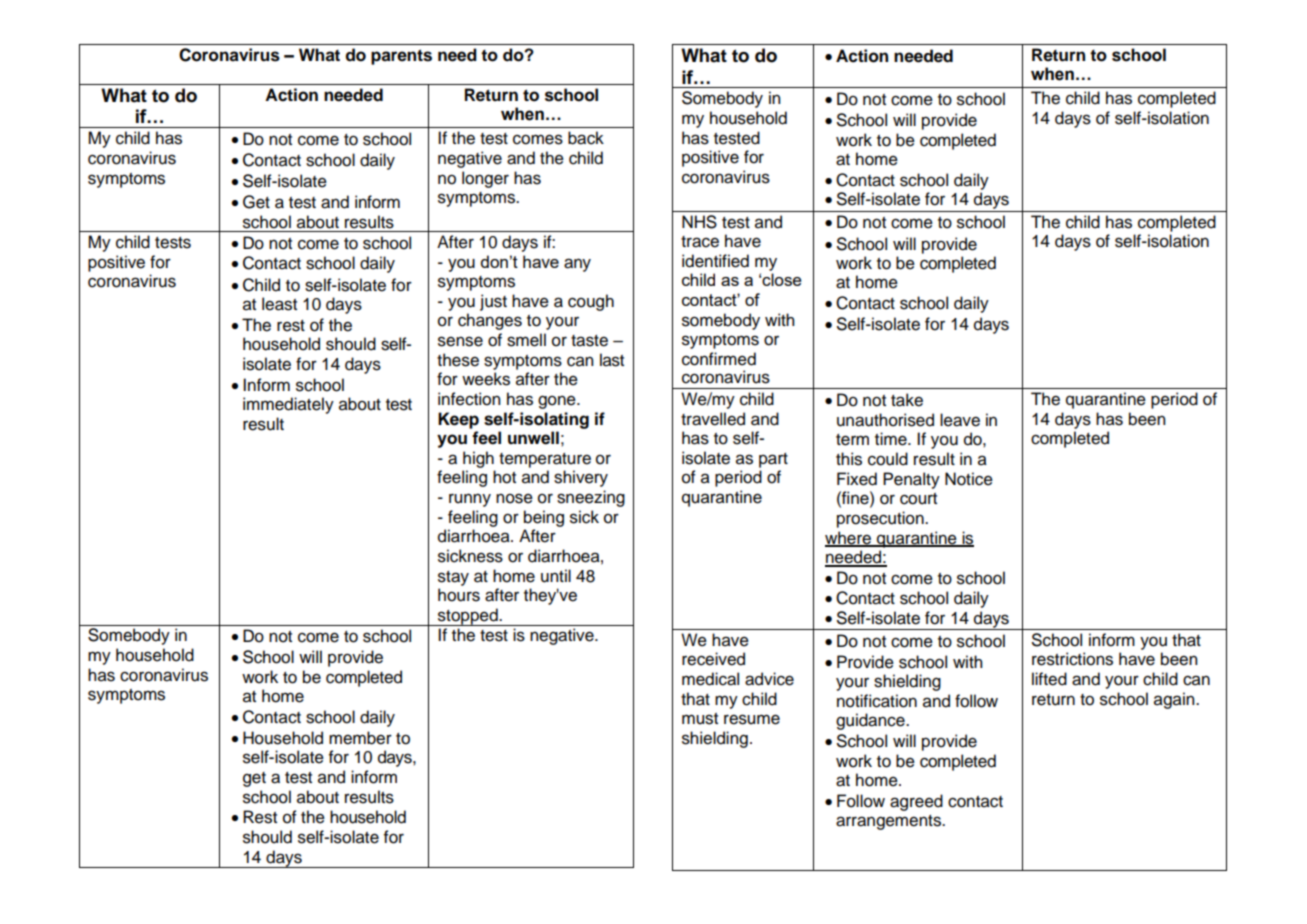 The width and height of the image is (1307, 924). What do you see at coordinates (907, 400) in the image?
I see `take` at bounding box center [907, 400].
